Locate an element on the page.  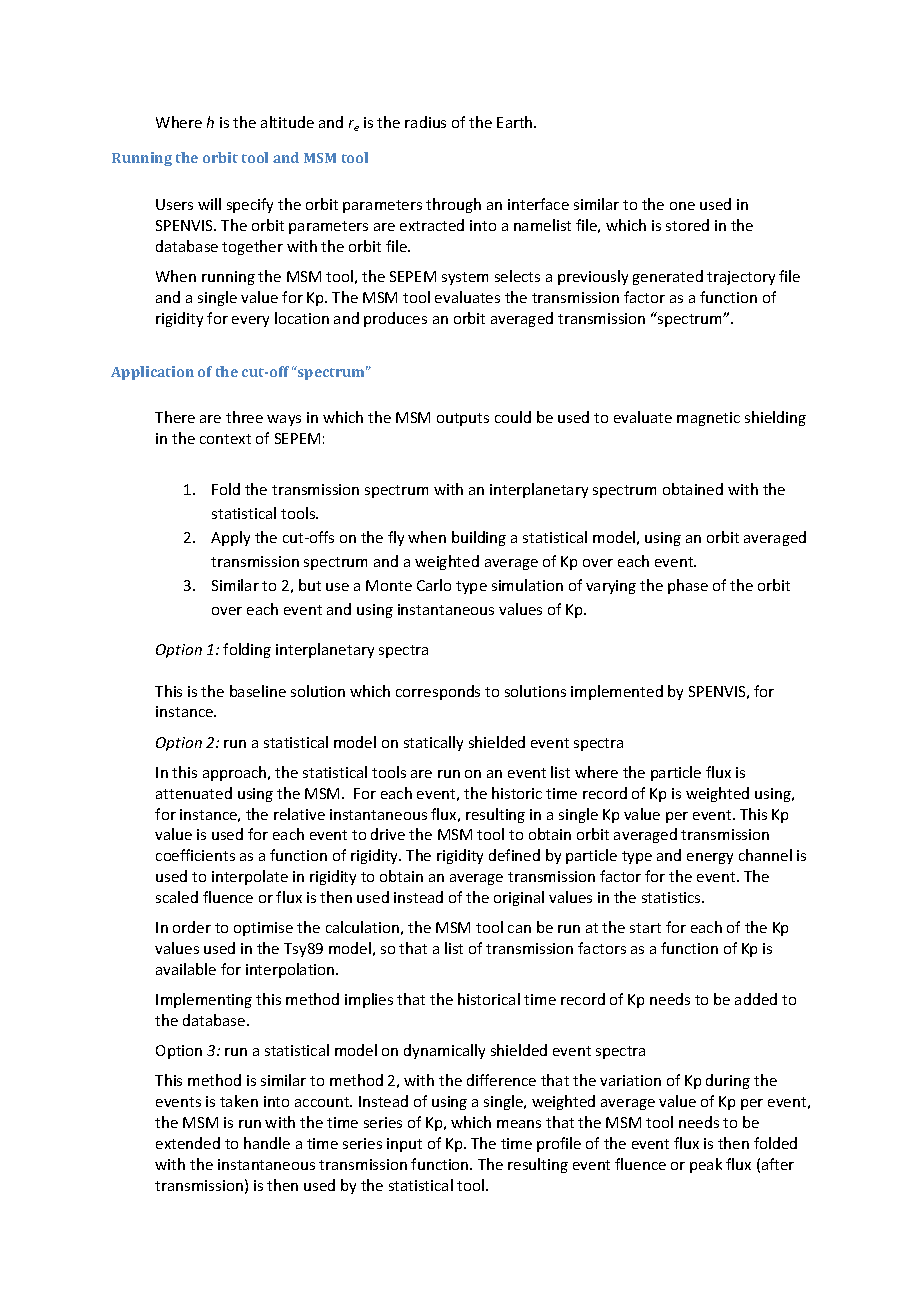
radius is located at coordinates (425, 122).
